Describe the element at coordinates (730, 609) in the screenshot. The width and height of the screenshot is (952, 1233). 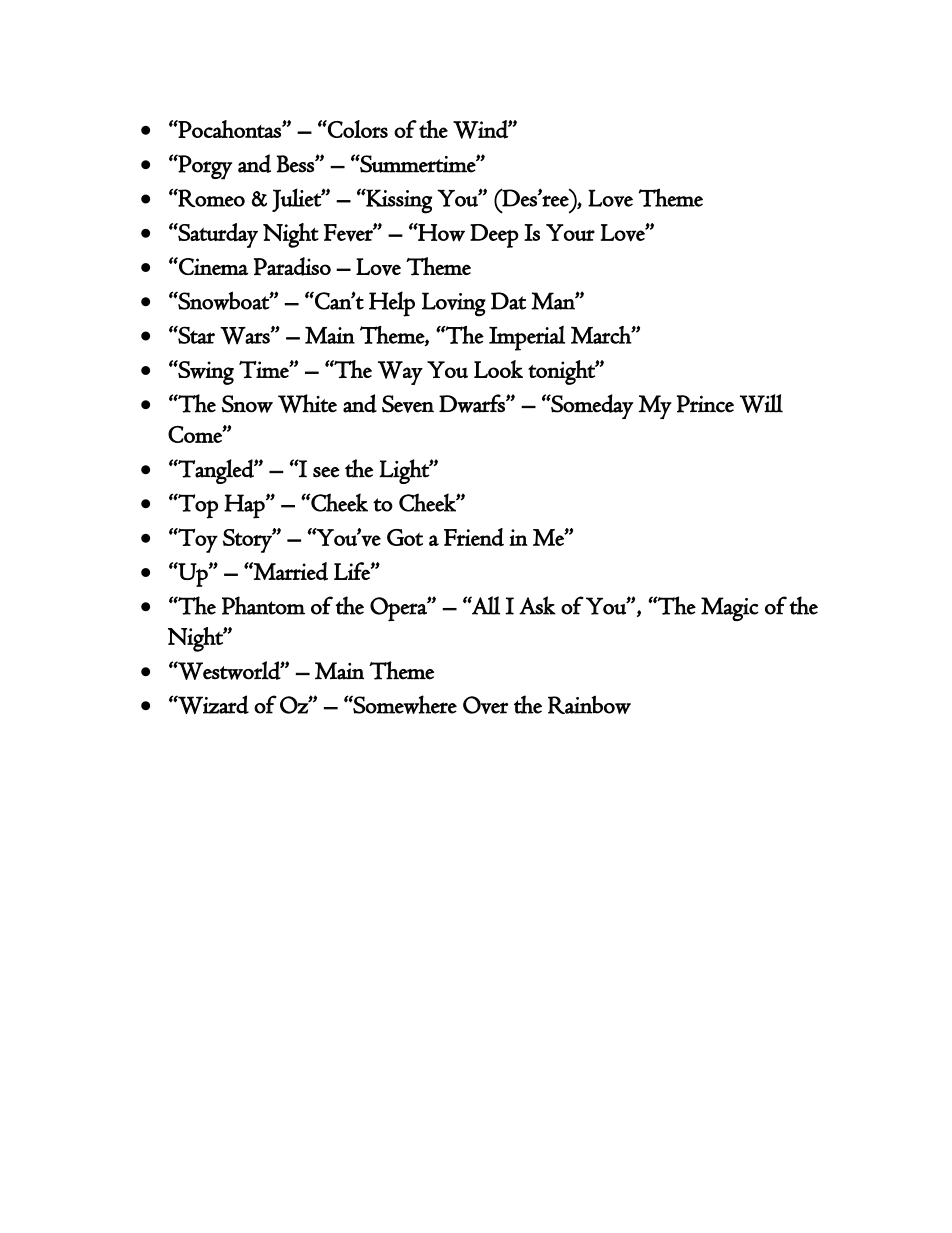
I see `Magic` at that location.
